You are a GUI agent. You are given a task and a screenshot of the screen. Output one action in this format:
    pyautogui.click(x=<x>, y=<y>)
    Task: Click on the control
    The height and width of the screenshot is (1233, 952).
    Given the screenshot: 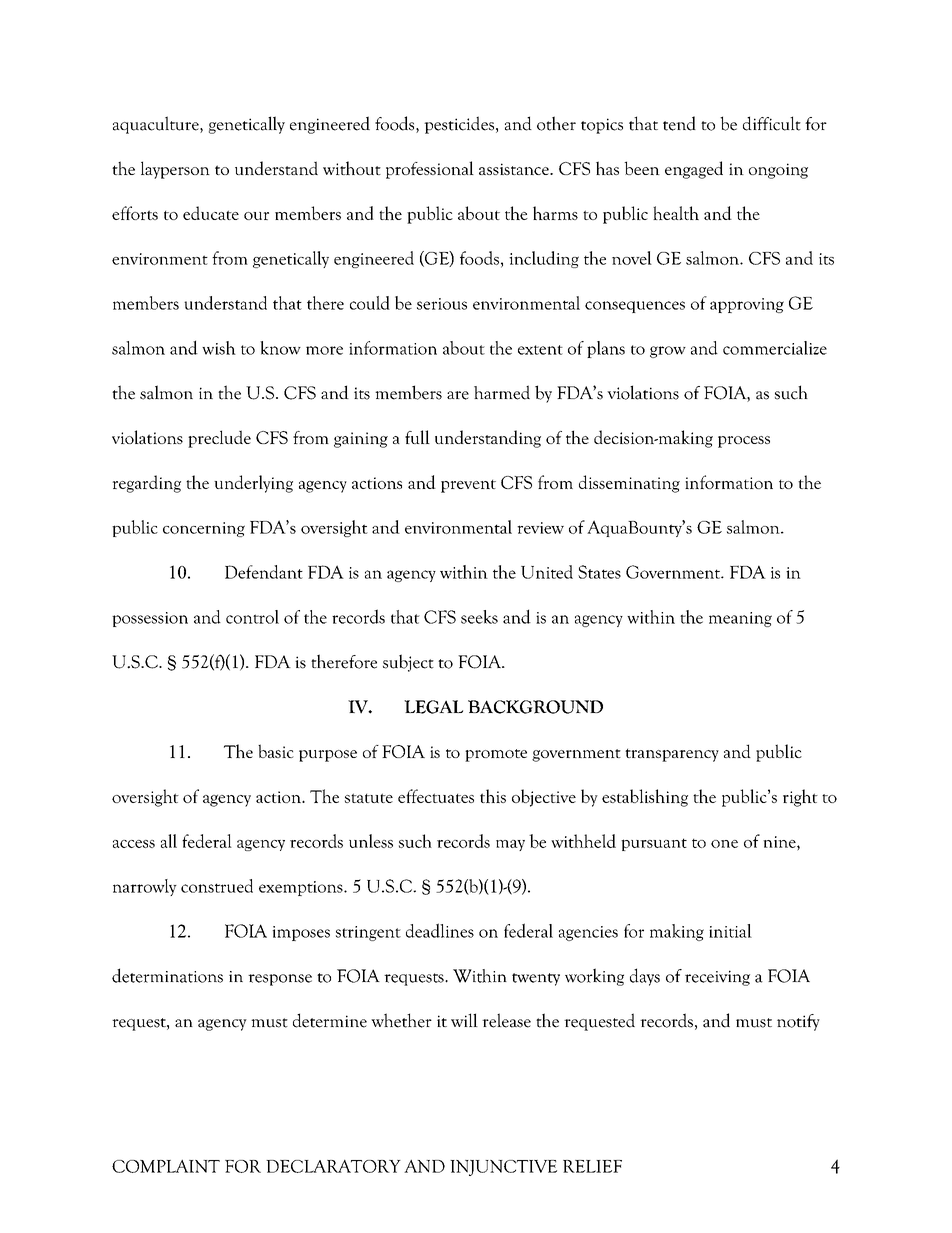 What is the action you would take?
    pyautogui.click(x=252, y=617)
